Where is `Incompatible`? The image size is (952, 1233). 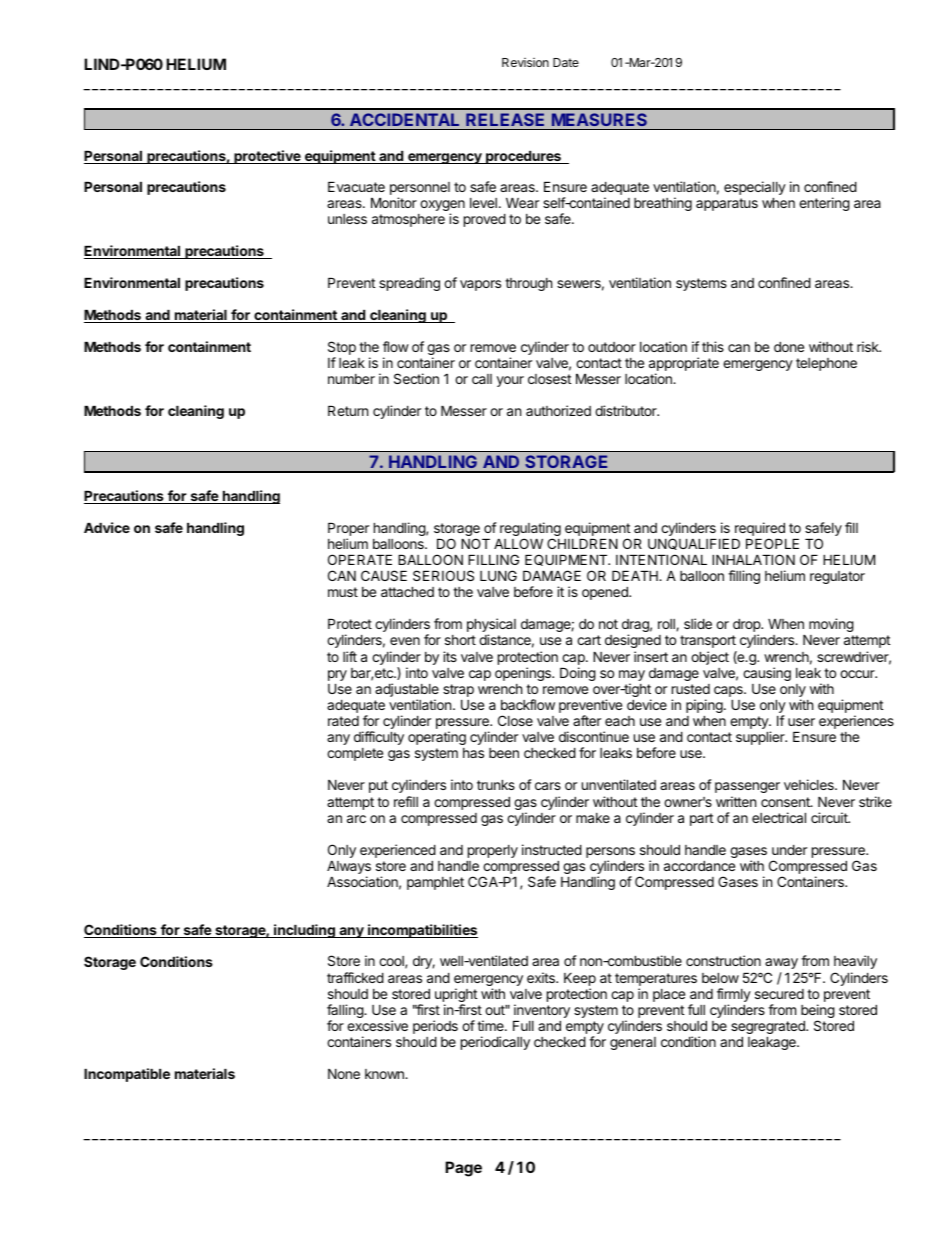
Incompatible is located at coordinates (127, 1075).
